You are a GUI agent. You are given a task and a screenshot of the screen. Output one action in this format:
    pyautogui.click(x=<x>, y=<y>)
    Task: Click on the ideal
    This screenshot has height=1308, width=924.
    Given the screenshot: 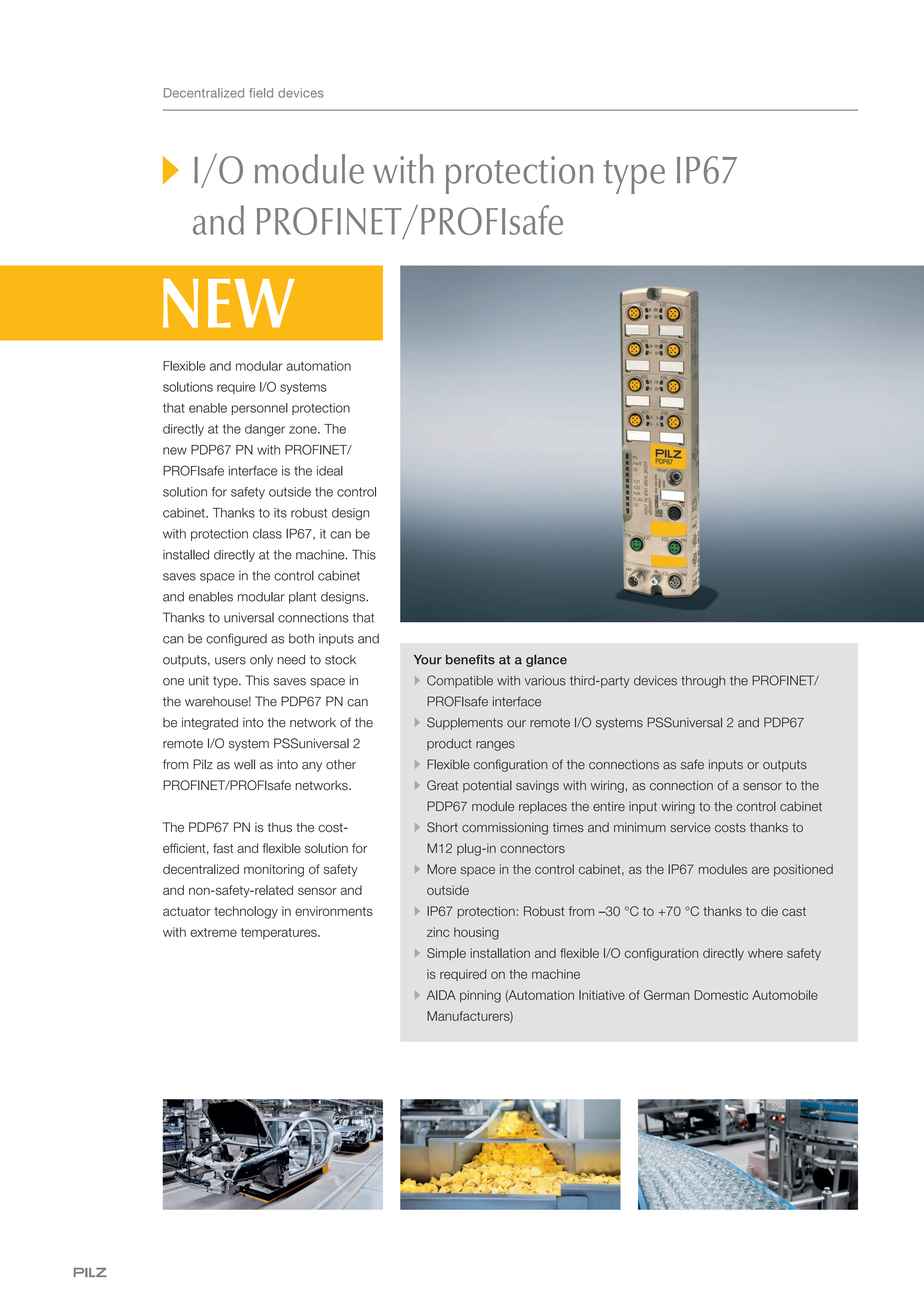 What is the action you would take?
    pyautogui.click(x=330, y=471)
